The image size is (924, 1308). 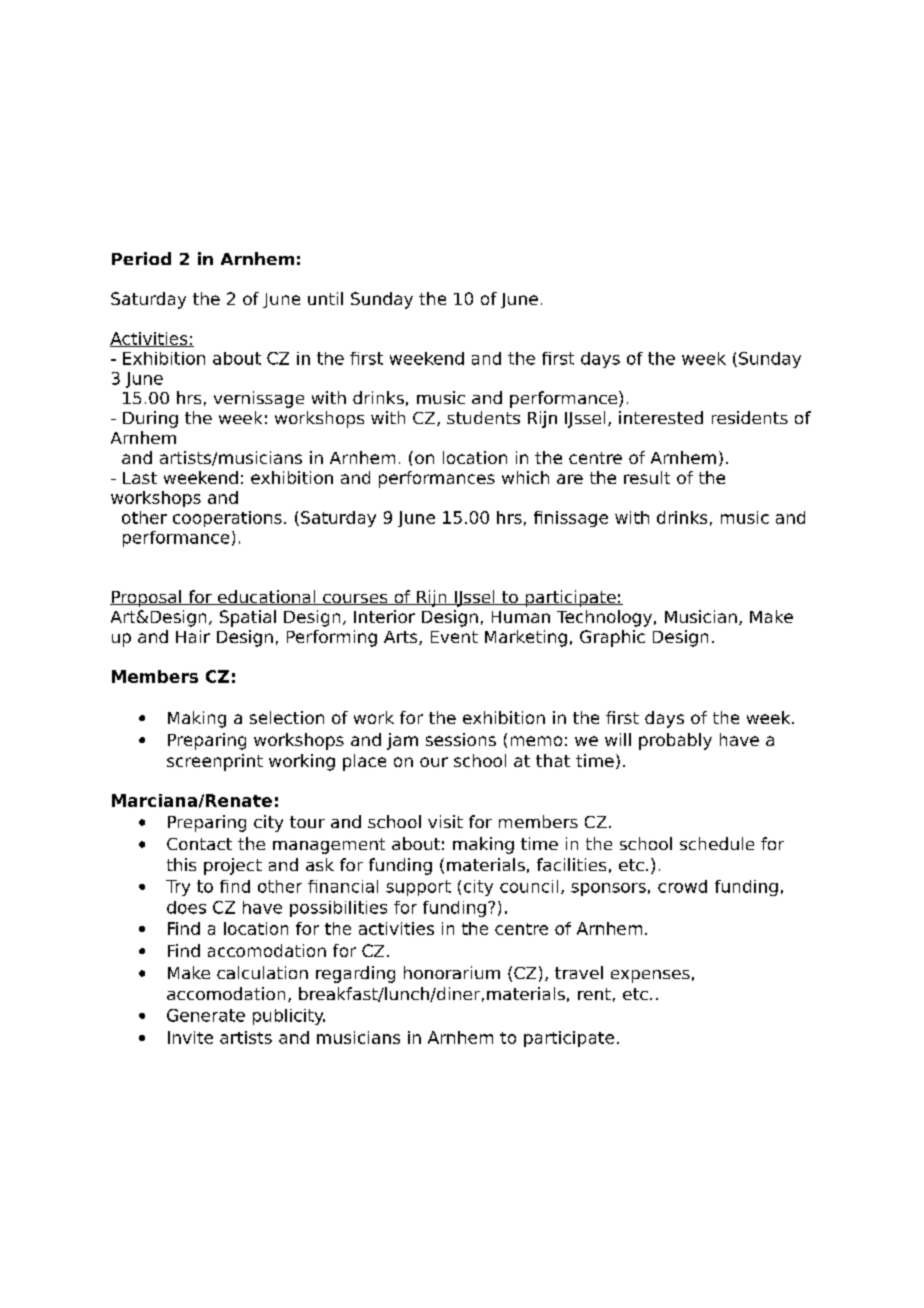 I want to click on Graphic, so click(x=612, y=638).
